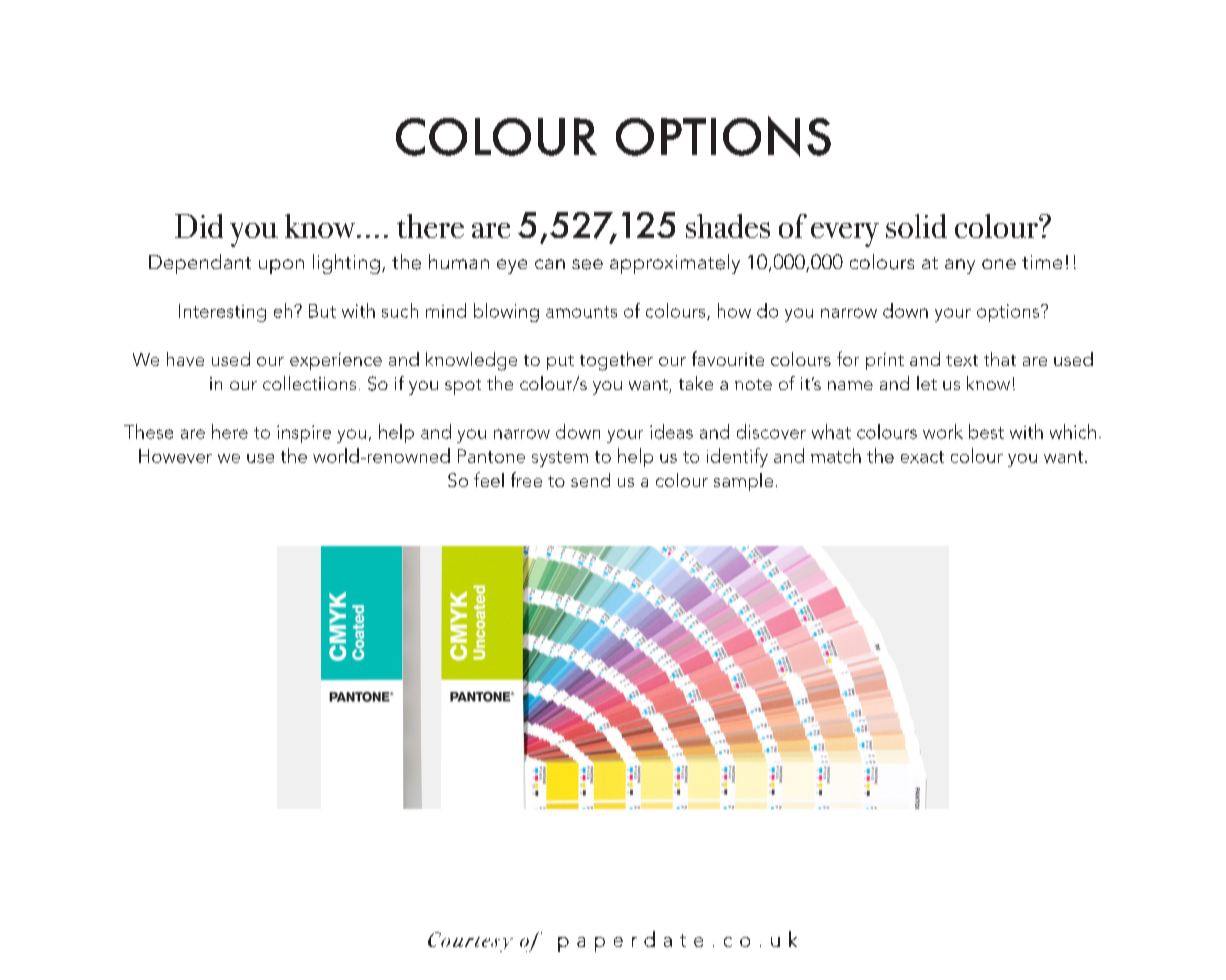 The image size is (1226, 980). I want to click on shades, so click(728, 226).
